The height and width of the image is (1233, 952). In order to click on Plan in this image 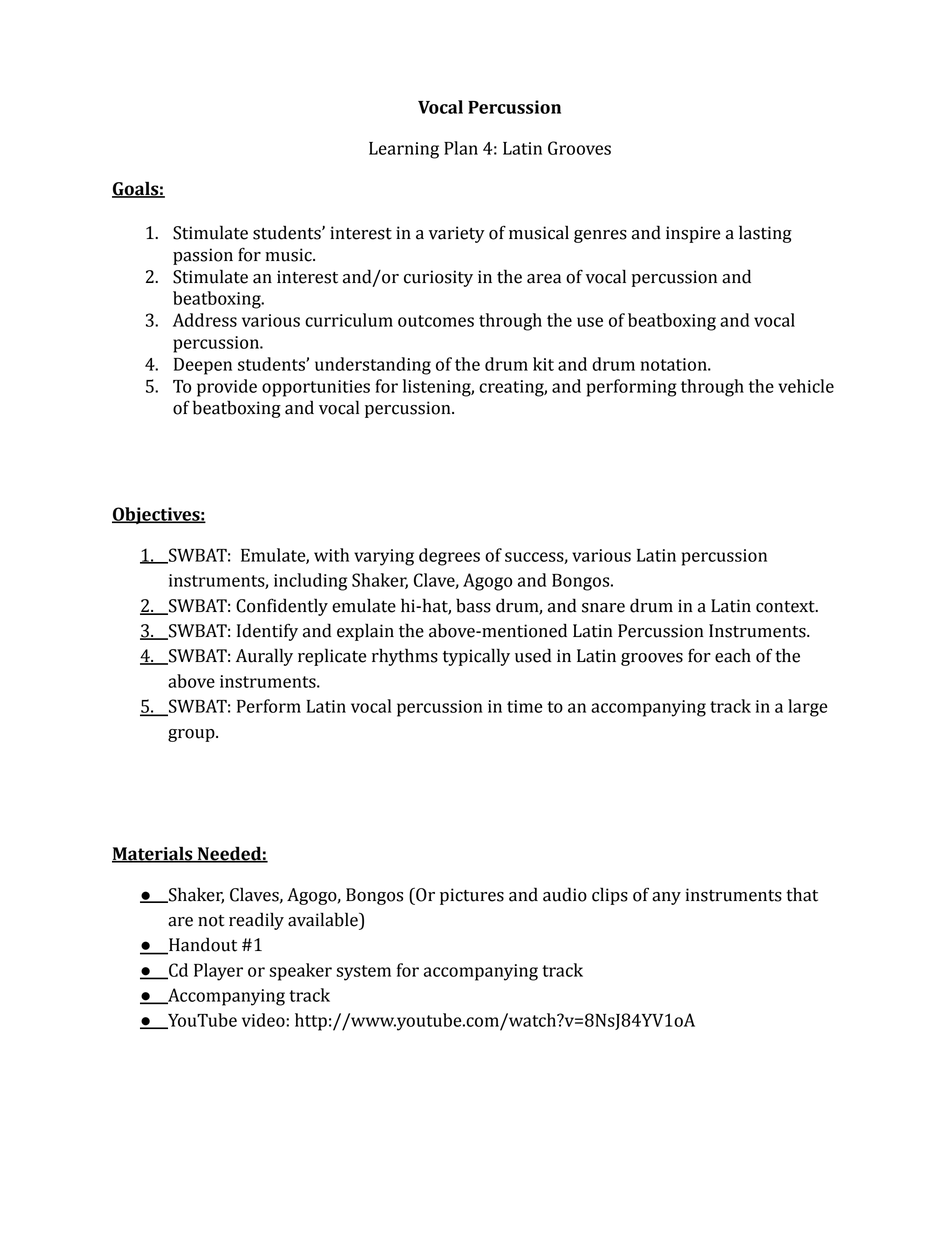, I will do `click(461, 148)`.
